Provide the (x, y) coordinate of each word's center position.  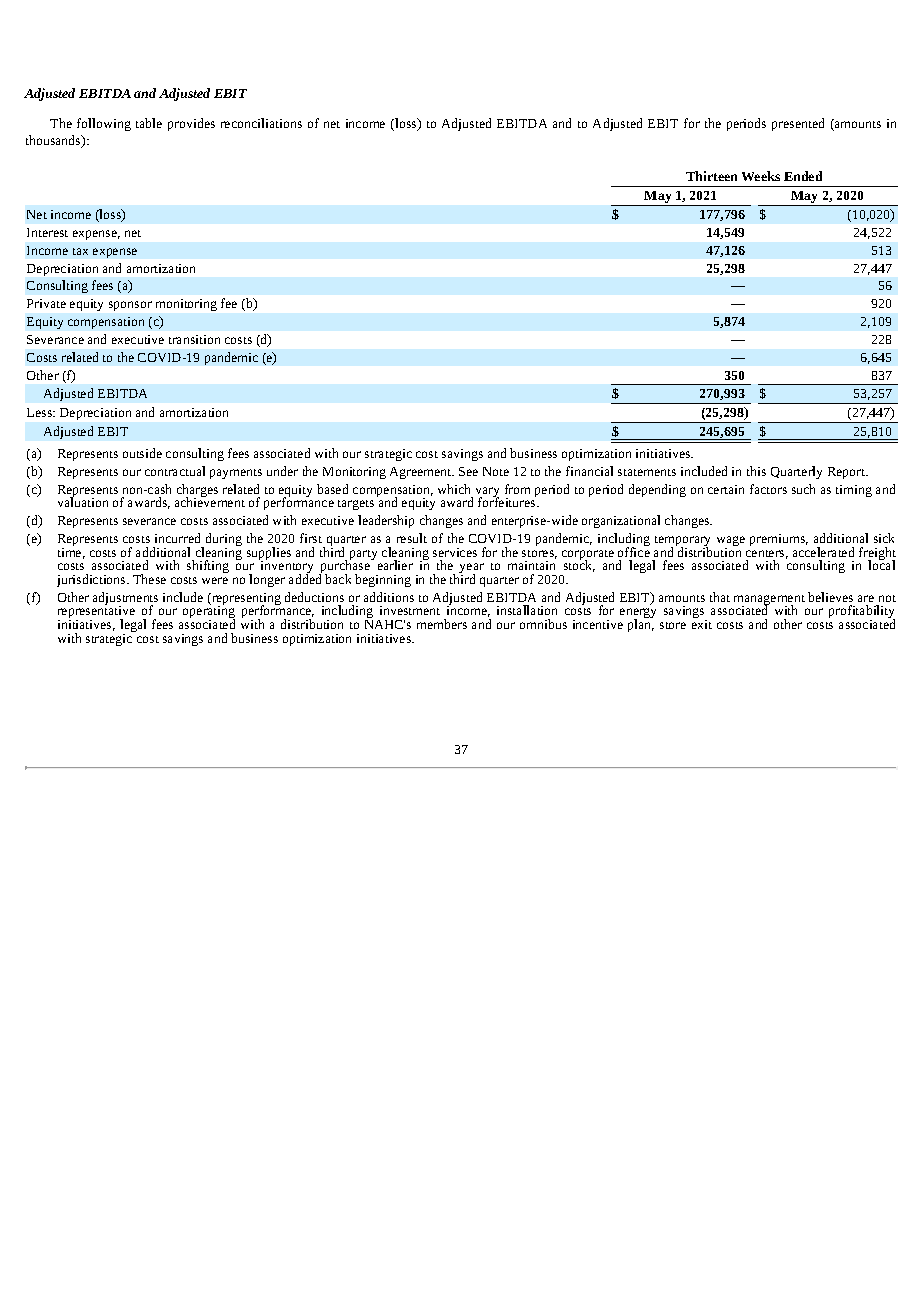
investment (410, 610)
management (769, 601)
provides (191, 124)
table (149, 123)
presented (798, 124)
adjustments (125, 600)
